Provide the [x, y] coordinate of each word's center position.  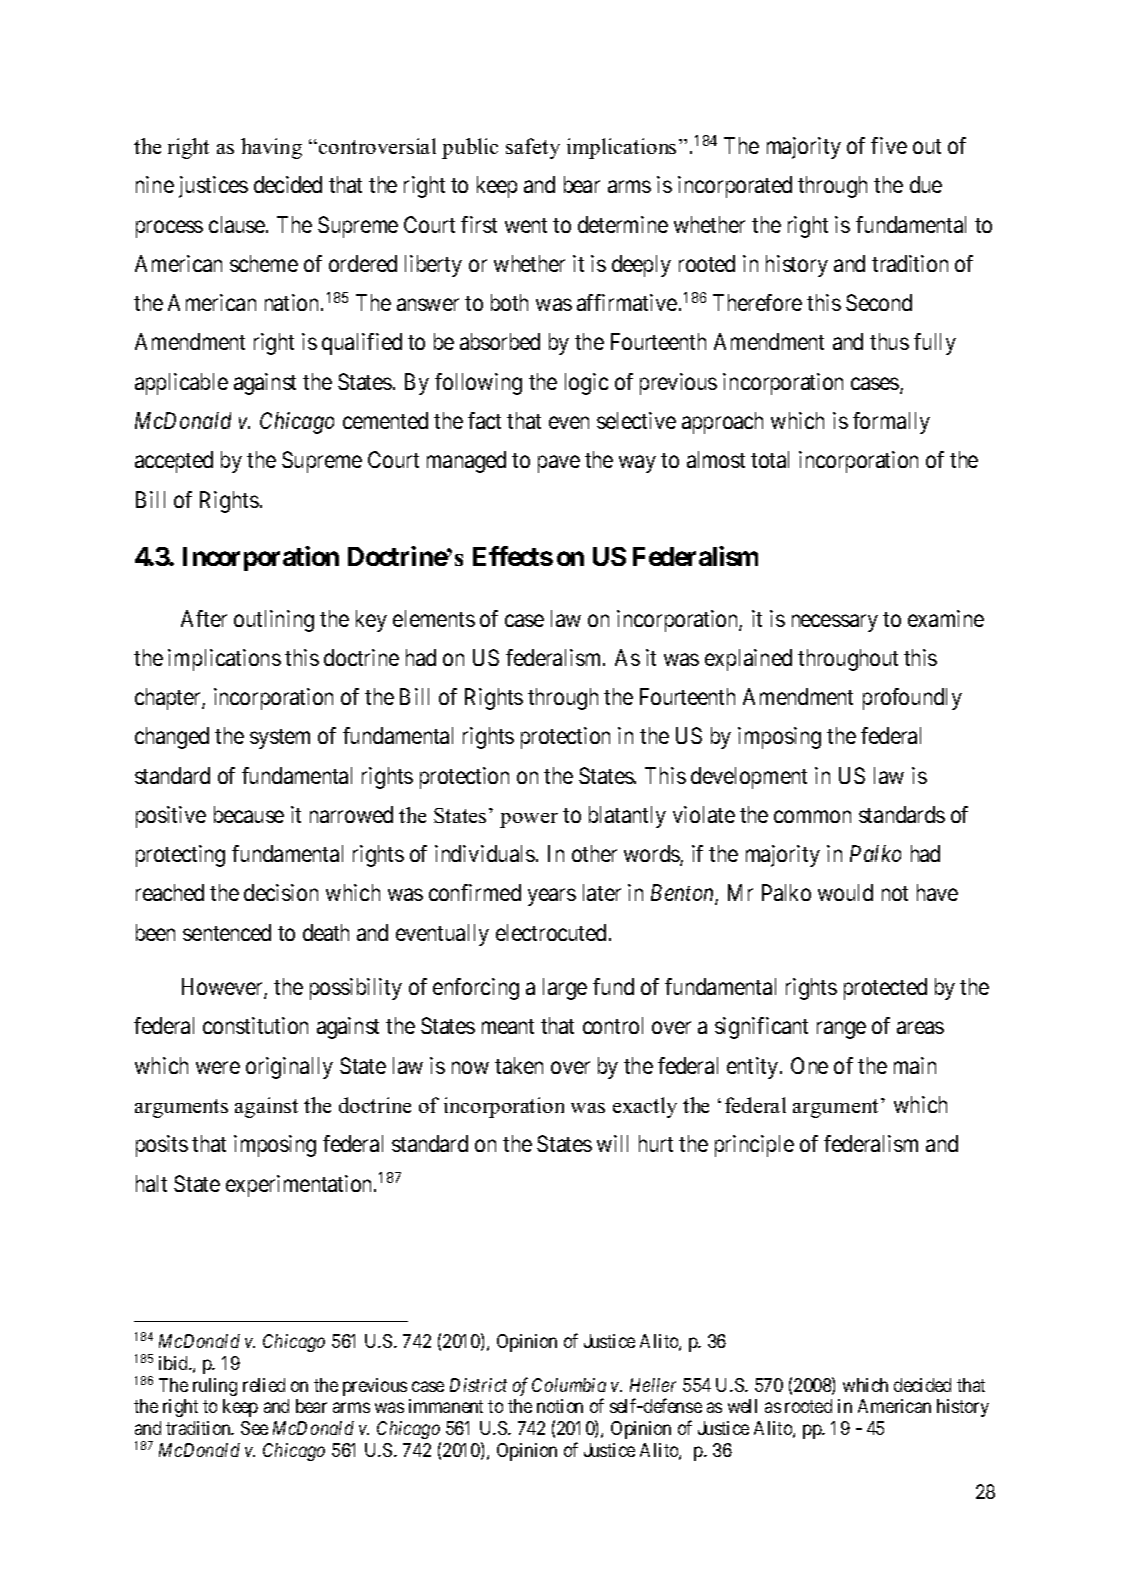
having [271, 148]
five [889, 145]
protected [885, 989]
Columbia [569, 1385]
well [742, 1406]
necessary [835, 623]
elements [434, 618]
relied [264, 1385]
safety [533, 148]
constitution [255, 1025]
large [565, 989]
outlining [274, 621]
